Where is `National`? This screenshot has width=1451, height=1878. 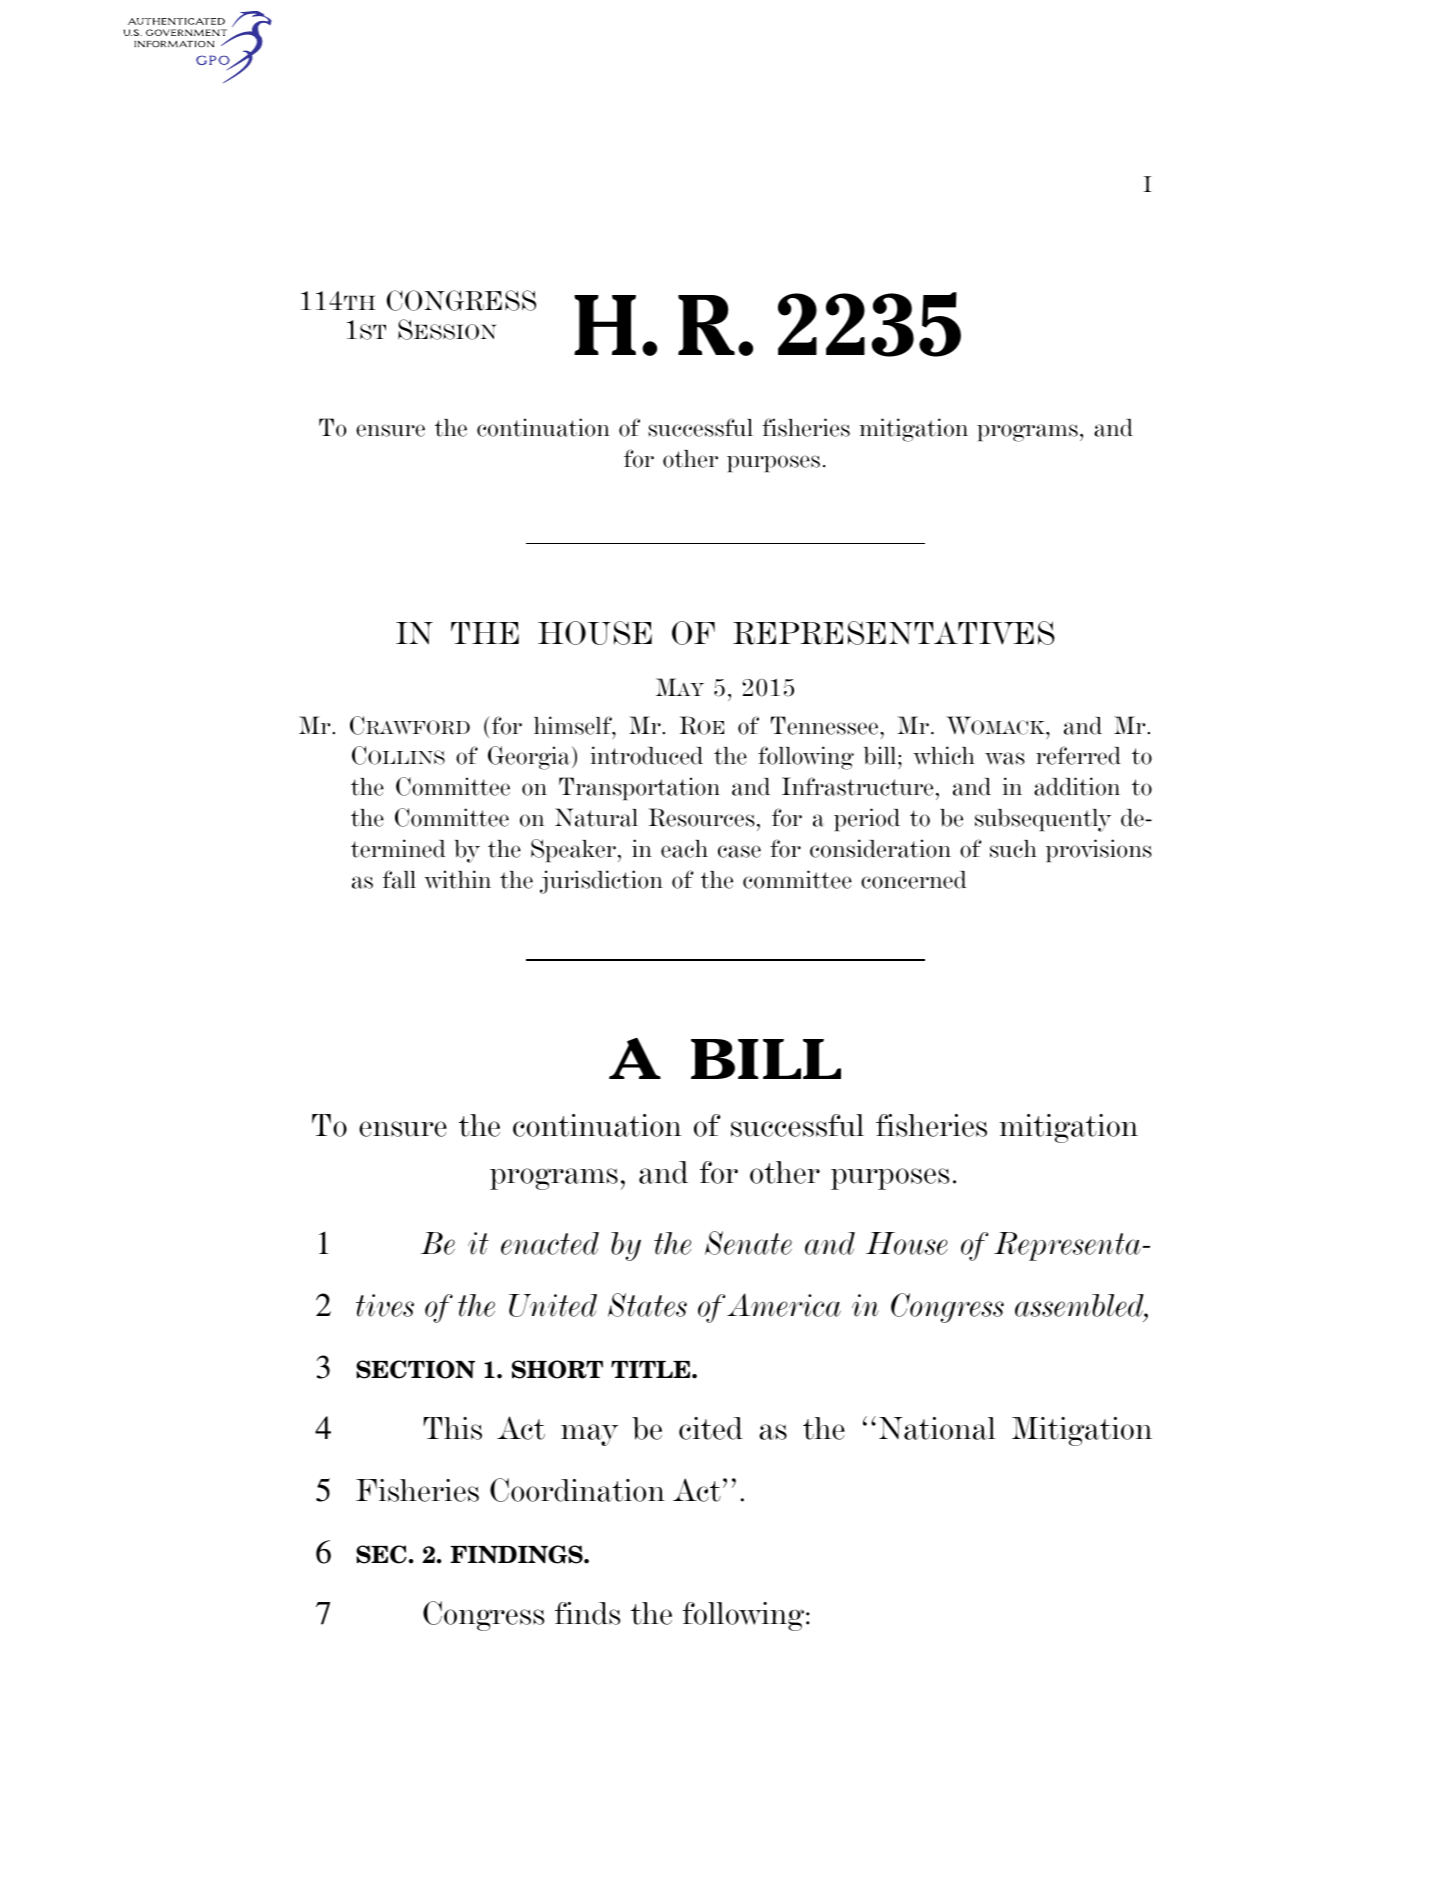 National is located at coordinates (937, 1428).
